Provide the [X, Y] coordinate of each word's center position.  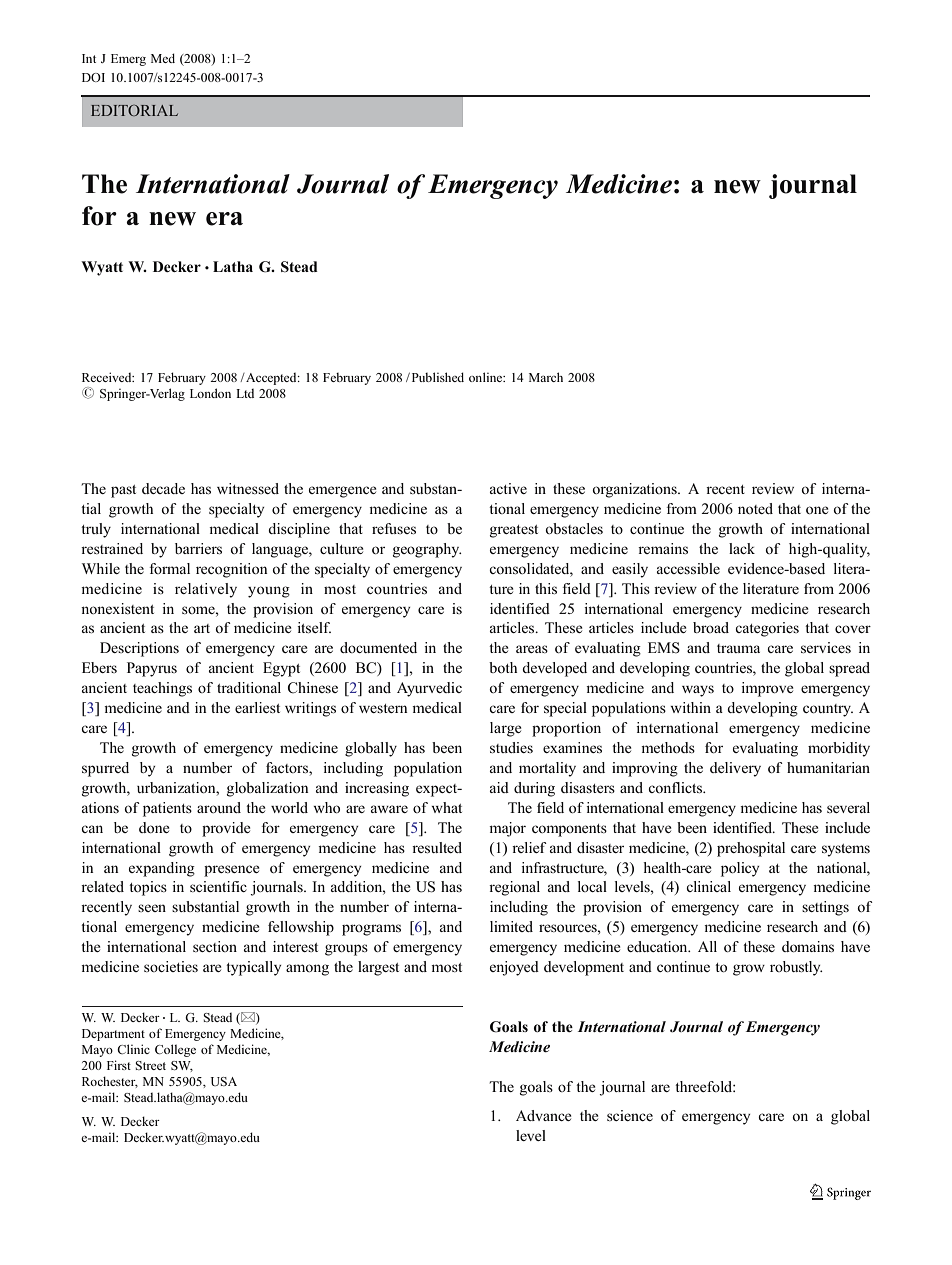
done [154, 827]
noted [755, 508]
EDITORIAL [134, 110]
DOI [93, 77]
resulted [437, 847]
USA [224, 1081]
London [210, 393]
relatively [206, 590]
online [487, 377]
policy [740, 869]
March [546, 377]
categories [767, 629]
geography [427, 550]
